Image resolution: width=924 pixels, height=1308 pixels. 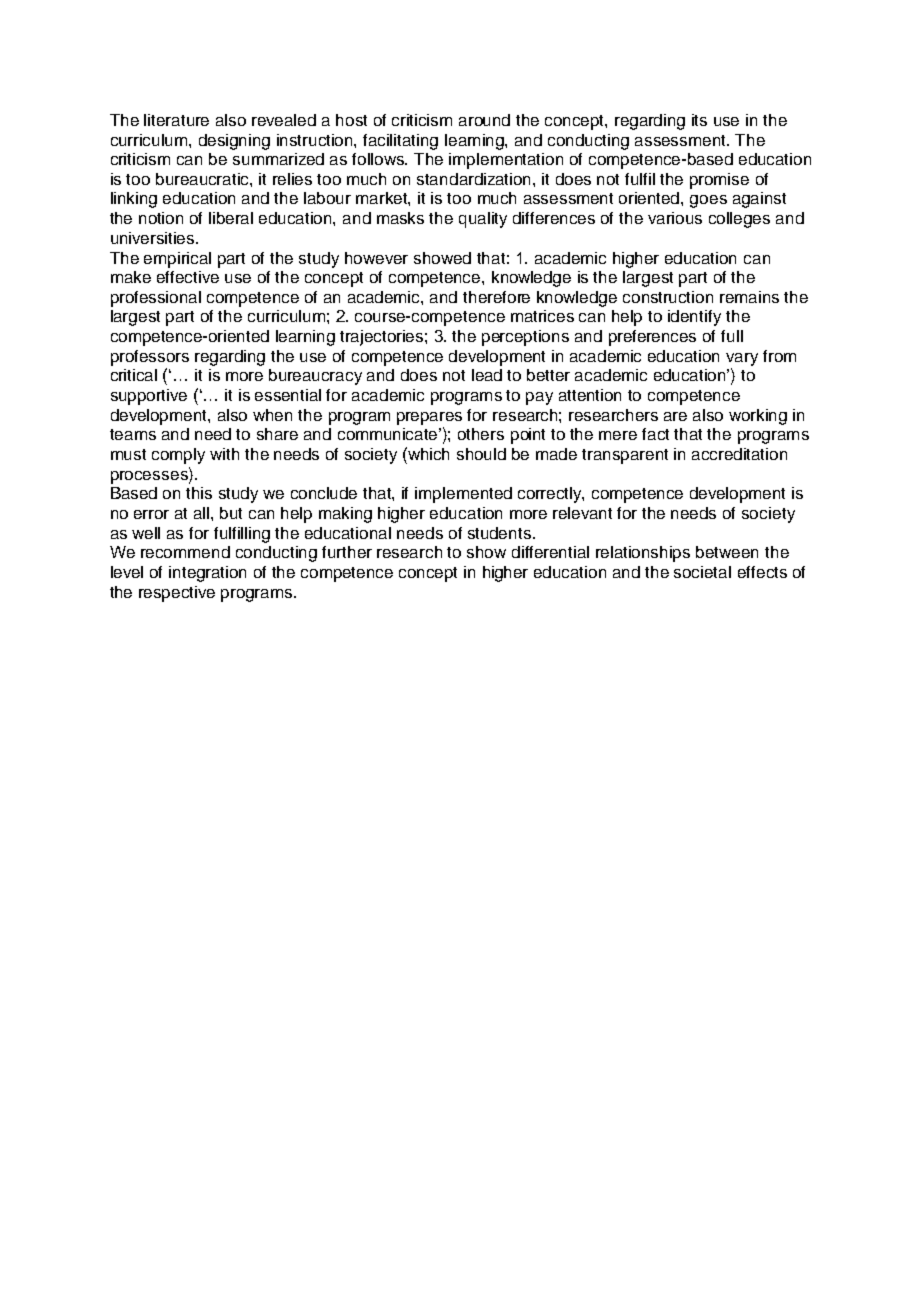 What do you see at coordinates (177, 260) in the image?
I see `empirical` at bounding box center [177, 260].
